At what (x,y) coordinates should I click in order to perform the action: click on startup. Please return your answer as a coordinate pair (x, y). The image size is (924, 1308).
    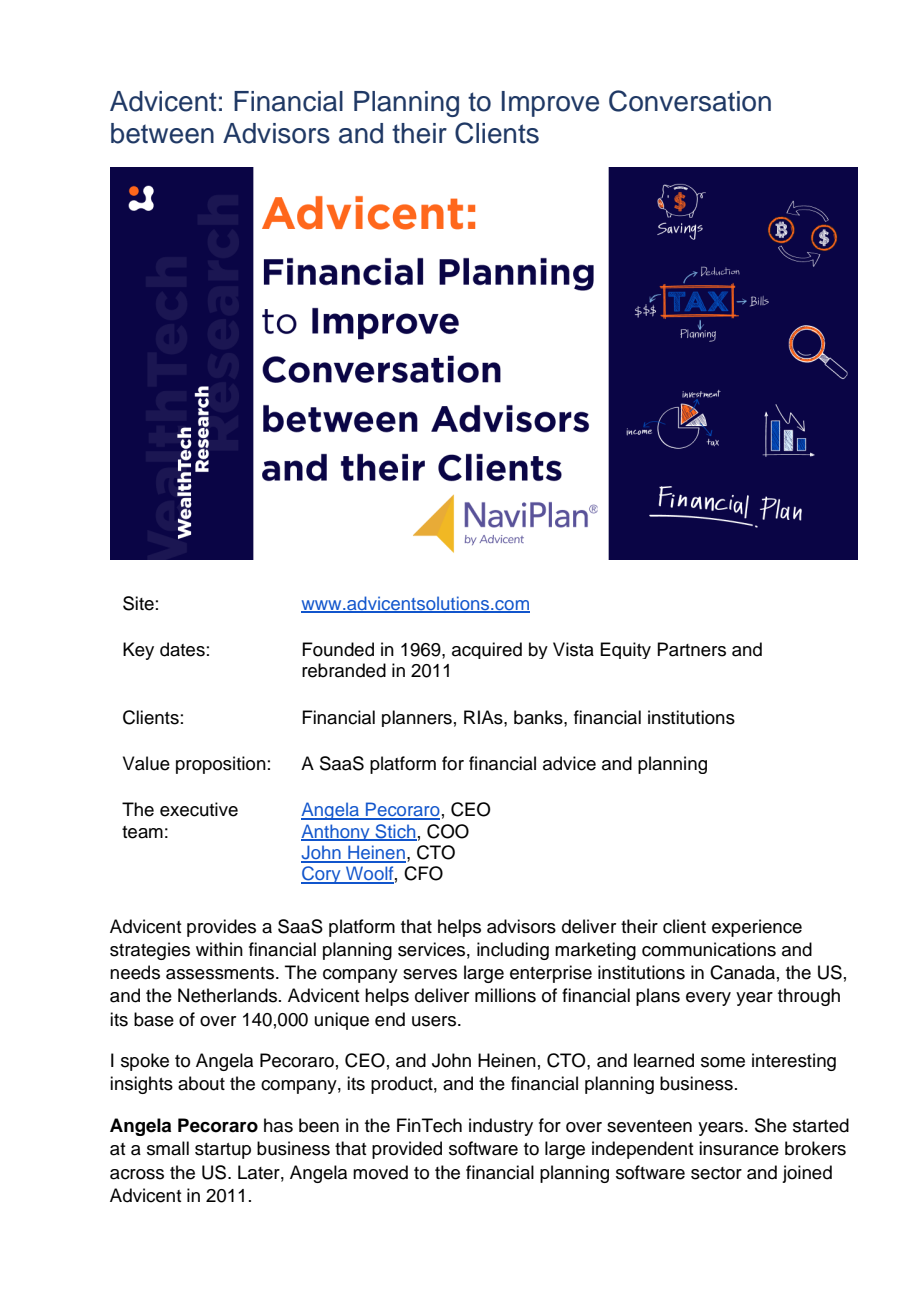
    Looking at the image, I should click on (223, 1151).
